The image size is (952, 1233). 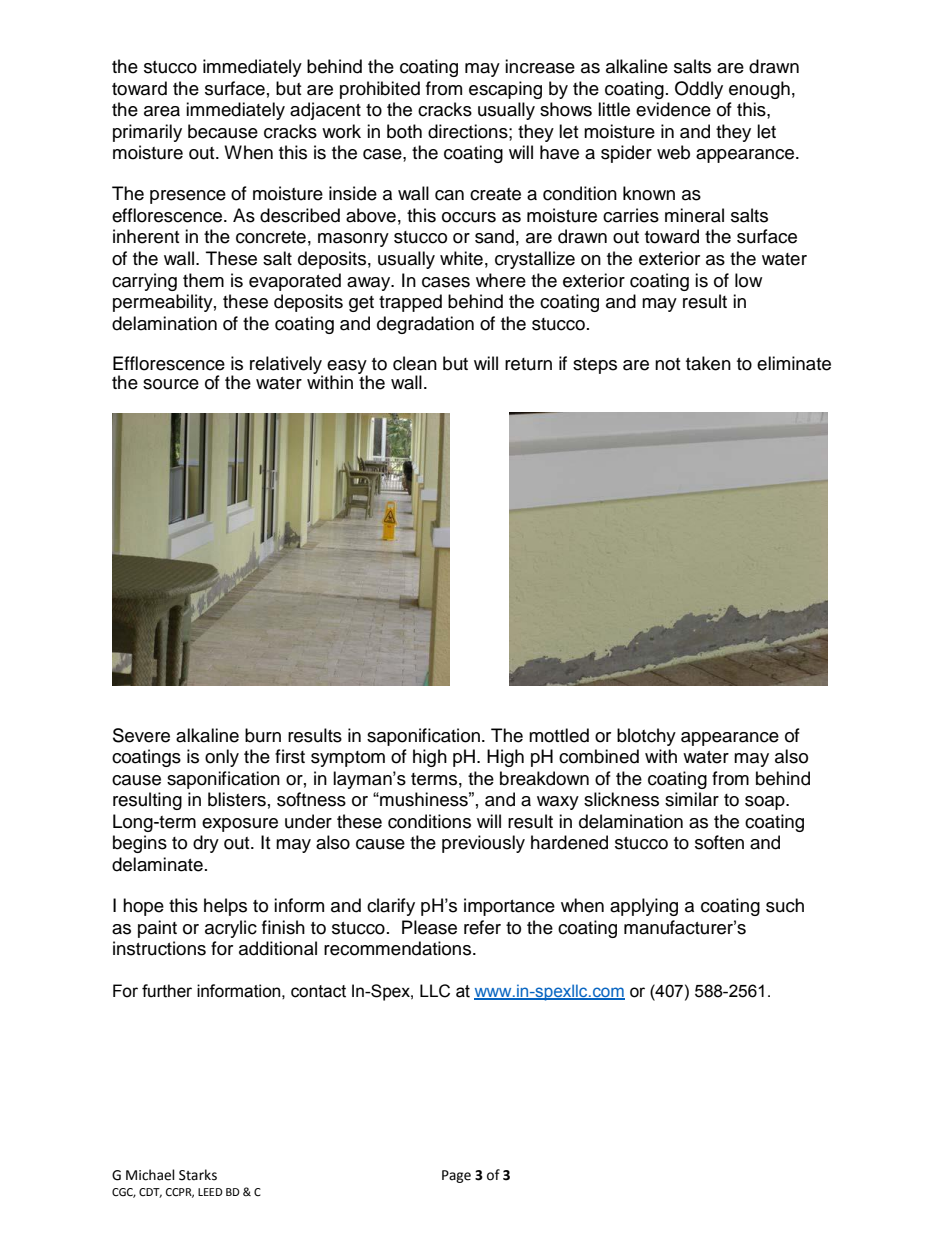 What do you see at coordinates (505, 90) in the document?
I see `escaping` at bounding box center [505, 90].
